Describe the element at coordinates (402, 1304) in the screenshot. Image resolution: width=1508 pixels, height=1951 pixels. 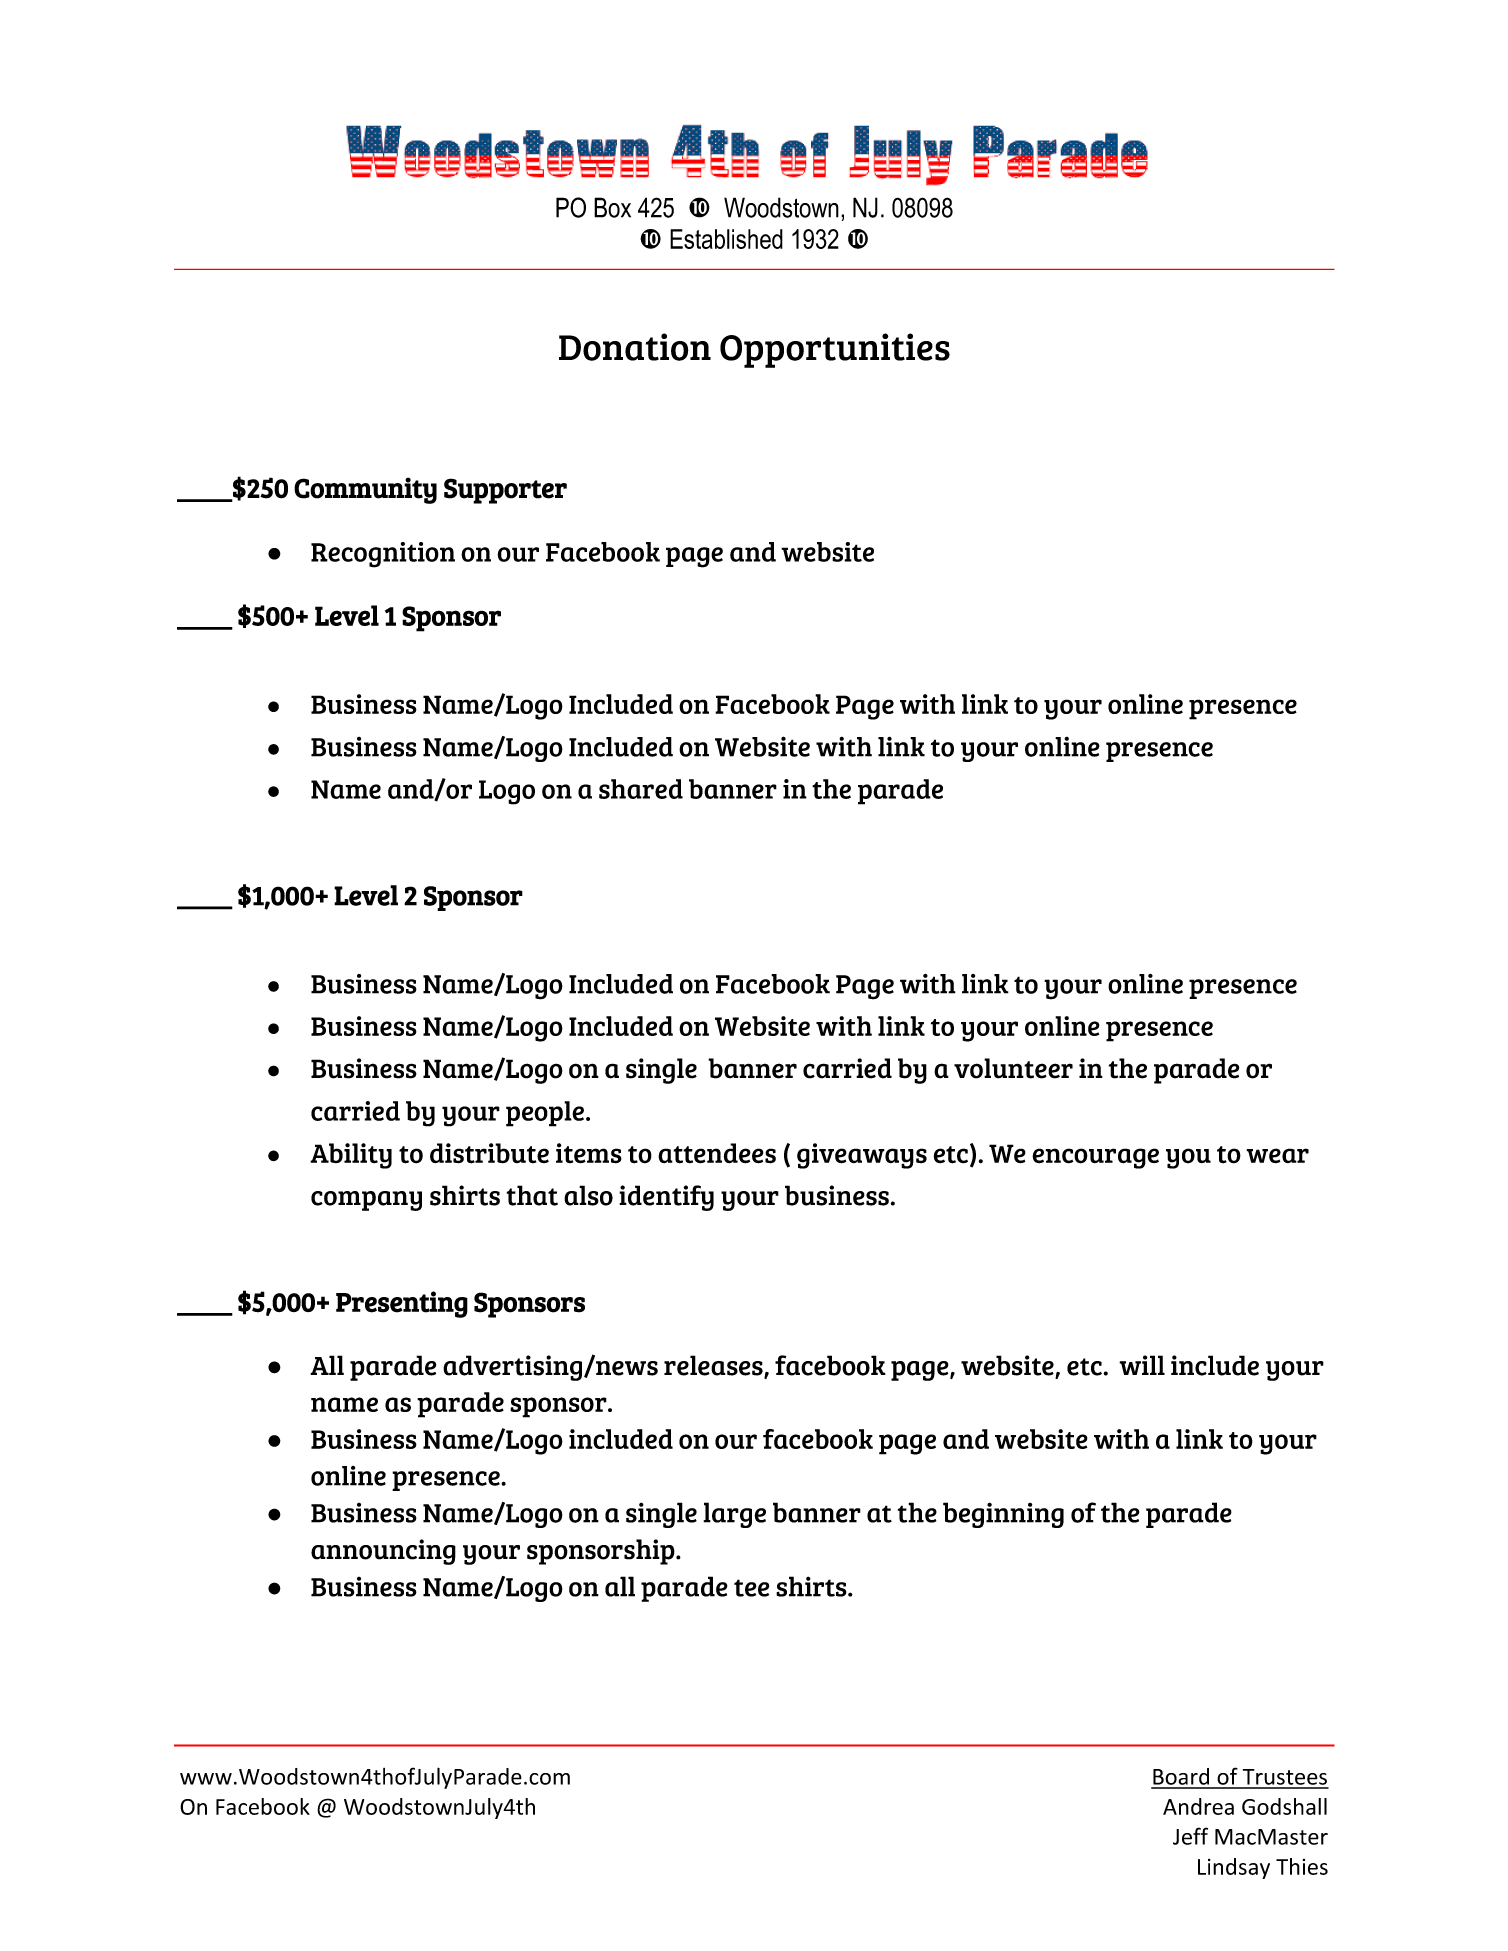
I see `Presenting` at that location.
